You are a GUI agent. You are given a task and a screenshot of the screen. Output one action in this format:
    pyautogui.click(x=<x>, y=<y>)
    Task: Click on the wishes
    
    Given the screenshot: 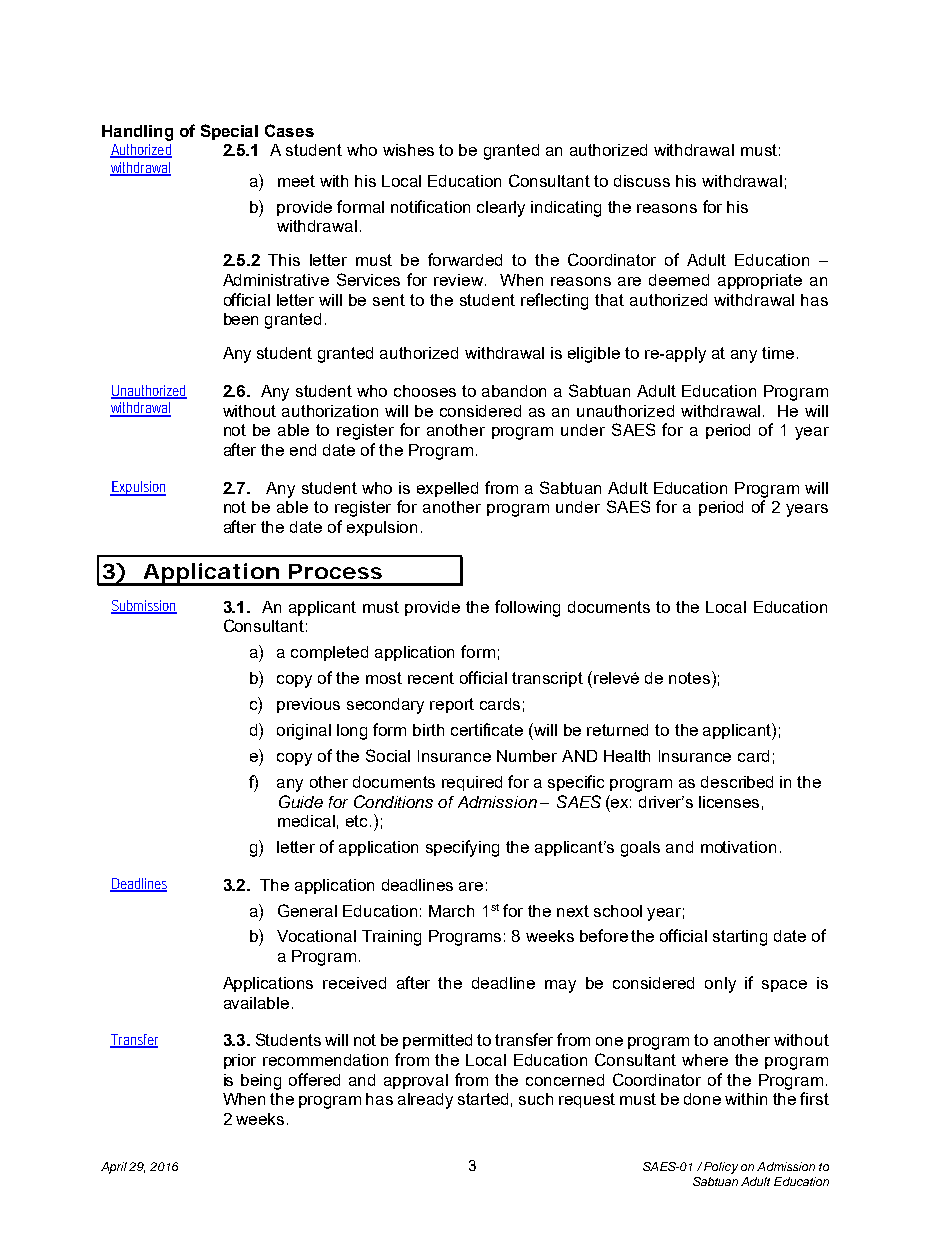 What is the action you would take?
    pyautogui.click(x=408, y=150)
